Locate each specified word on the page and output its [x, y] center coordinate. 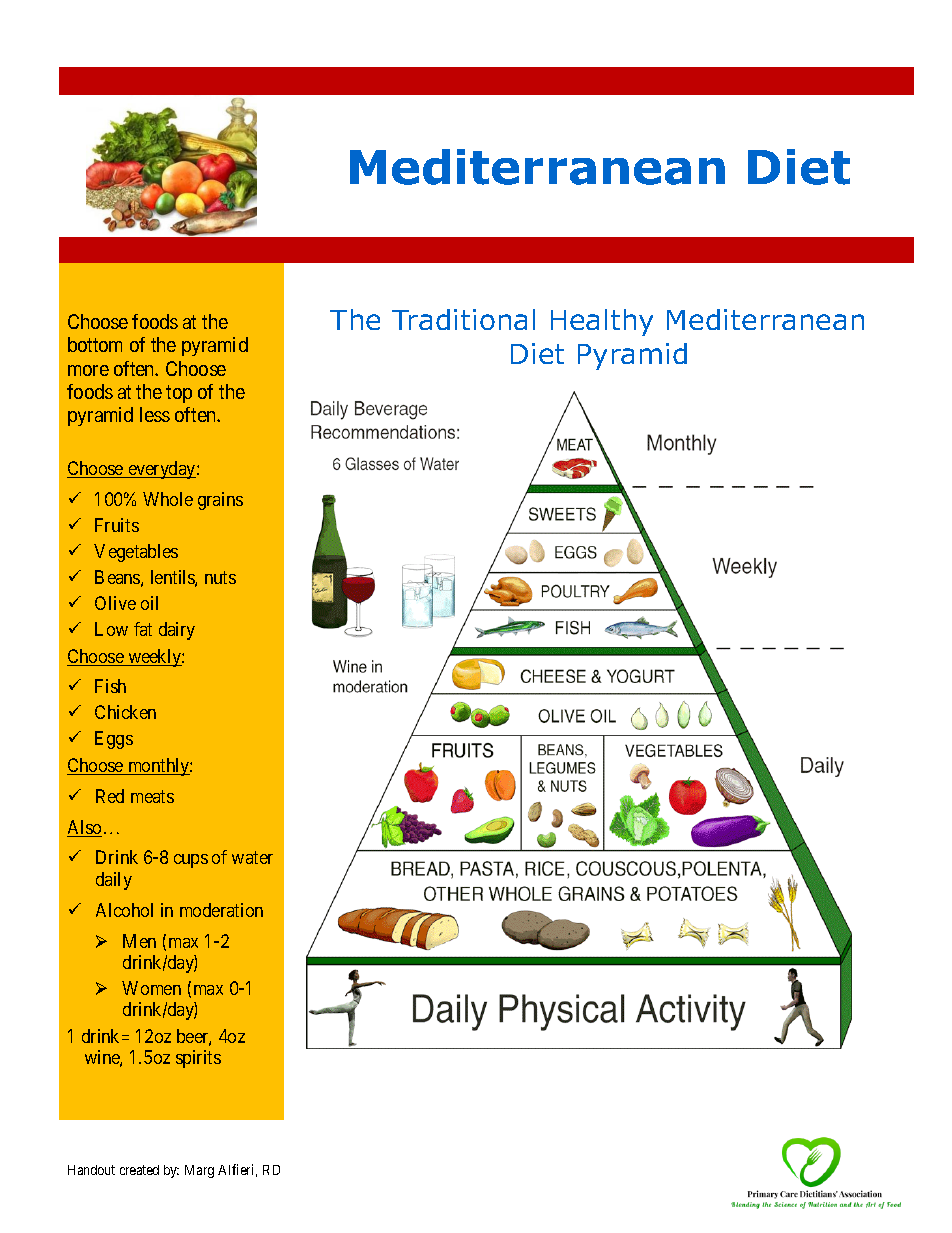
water [252, 858]
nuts [220, 577]
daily [114, 881]
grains [220, 501]
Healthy [602, 322]
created [139, 1170]
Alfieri [237, 1170]
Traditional [463, 319]
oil [149, 603]
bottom [95, 344]
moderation [221, 910]
